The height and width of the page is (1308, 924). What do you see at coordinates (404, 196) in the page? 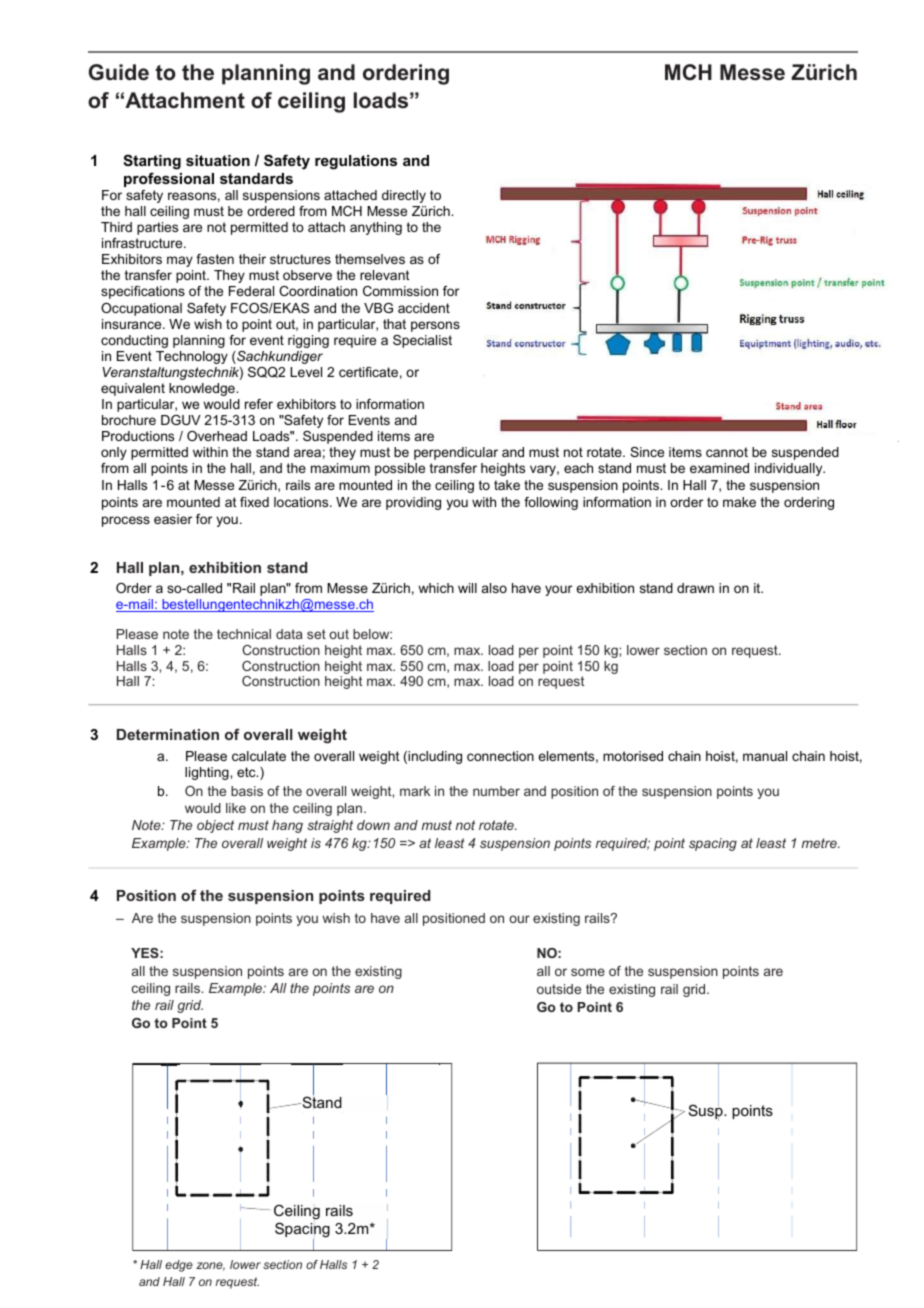
I see `directly` at bounding box center [404, 196].
